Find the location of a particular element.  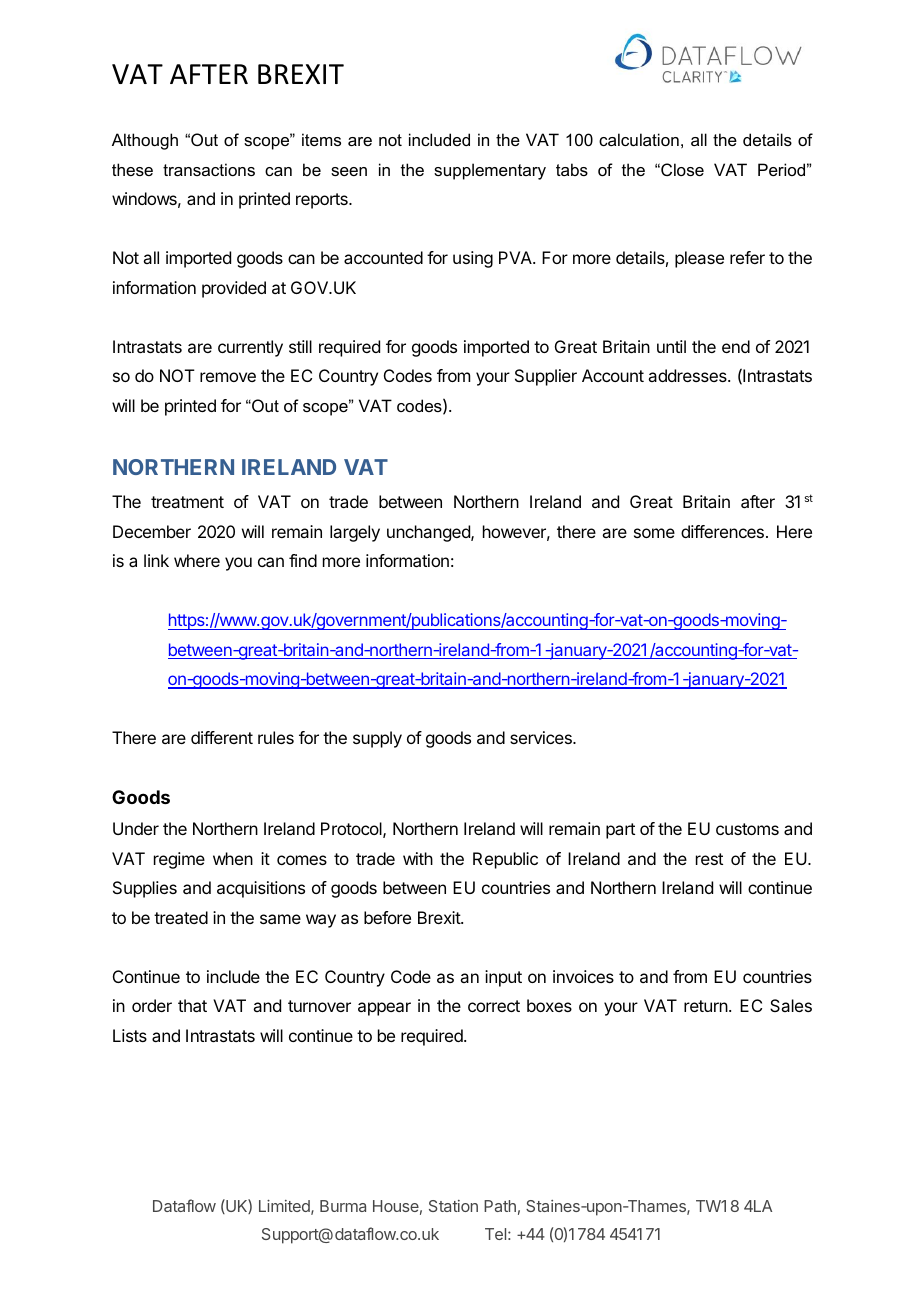

addresses is located at coordinates (688, 375).
